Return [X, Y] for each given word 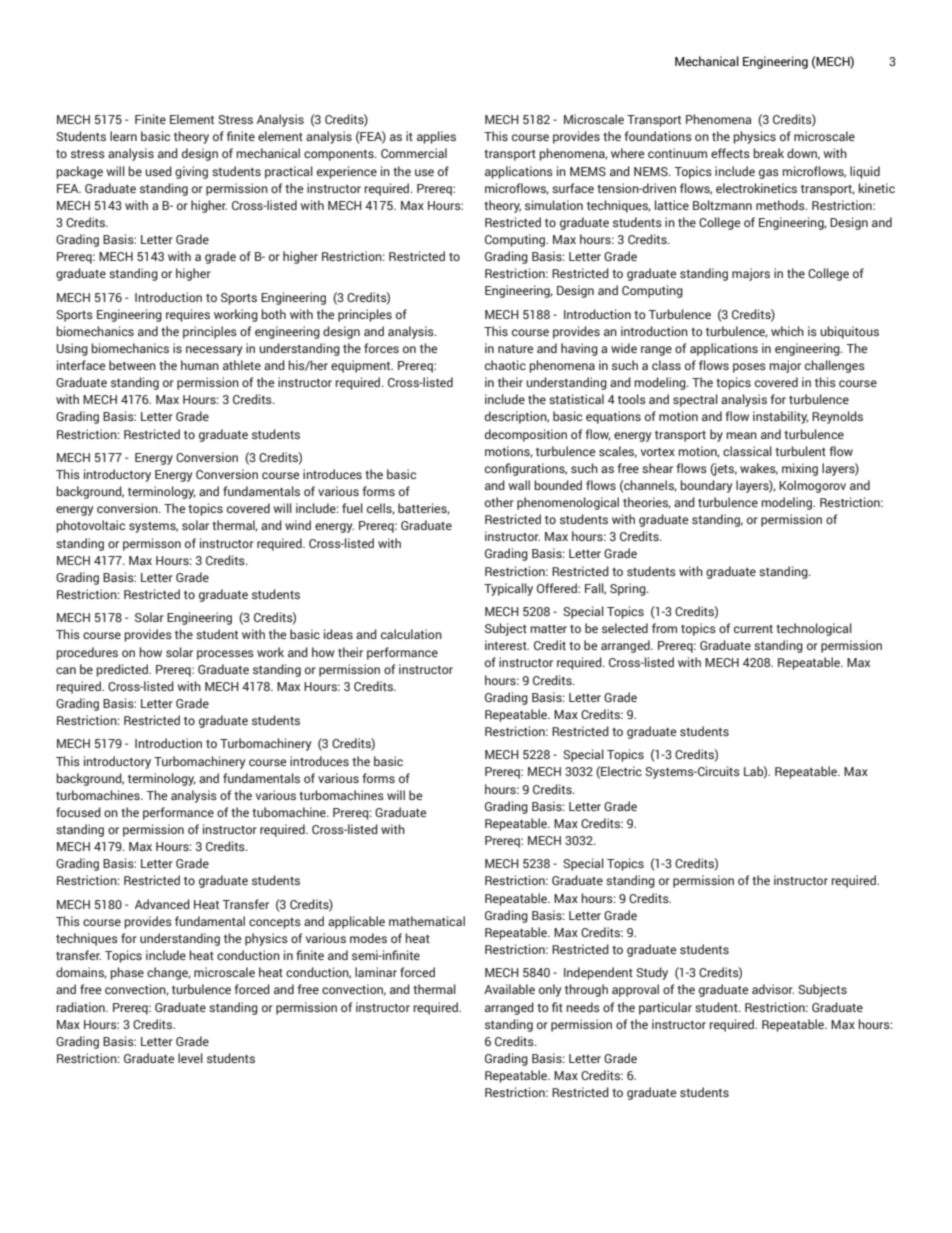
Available [509, 989]
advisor [773, 989]
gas [769, 174]
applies [436, 137]
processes [225, 655]
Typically [508, 589]
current [753, 629]
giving [191, 172]
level [190, 1058]
